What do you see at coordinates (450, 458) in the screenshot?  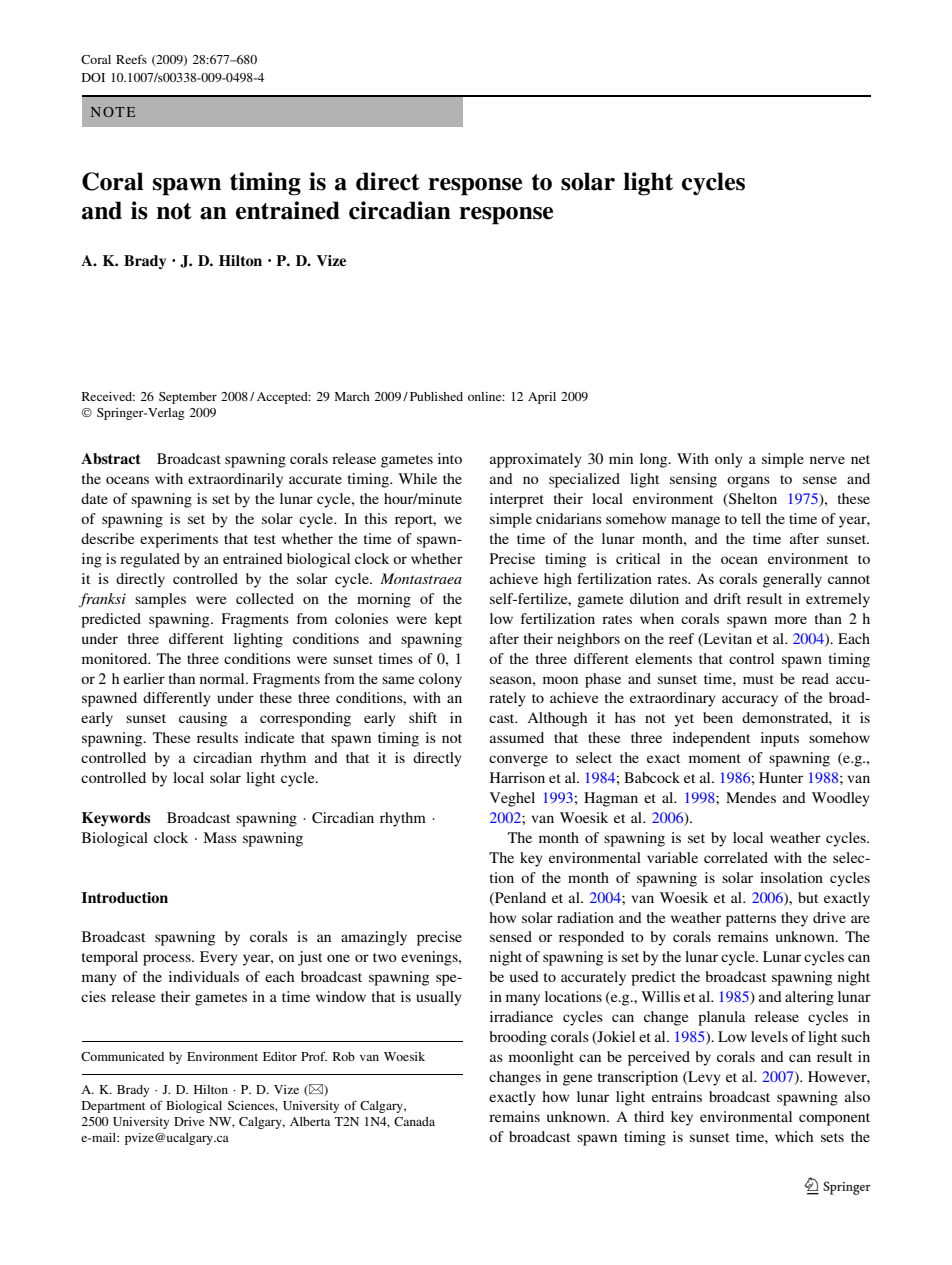 I see `into` at bounding box center [450, 458].
